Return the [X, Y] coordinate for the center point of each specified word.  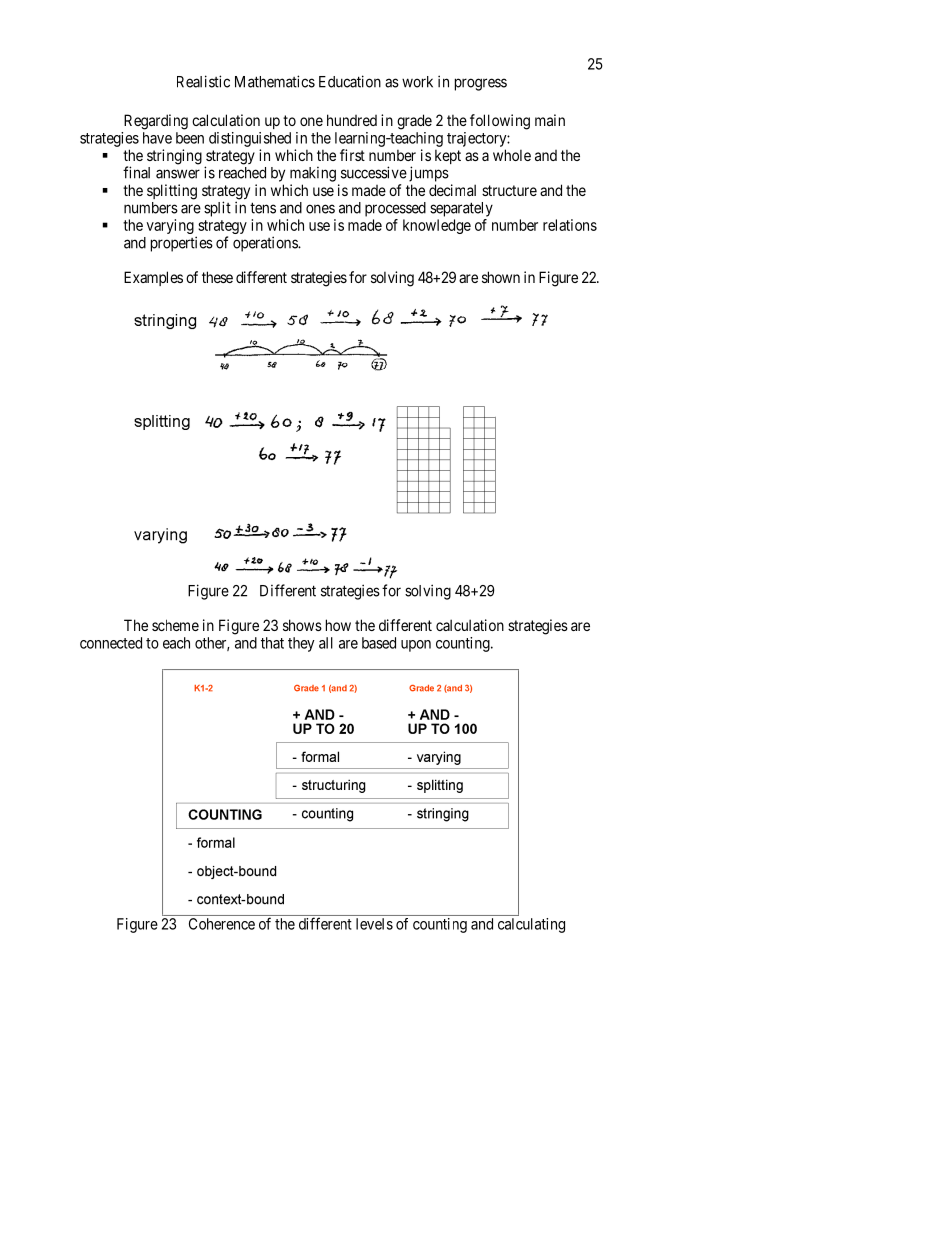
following [500, 122]
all [326, 643]
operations [266, 244]
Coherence [222, 924]
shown [501, 277]
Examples [153, 278]
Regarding [156, 122]
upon [416, 646]
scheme [175, 625]
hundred [352, 120]
